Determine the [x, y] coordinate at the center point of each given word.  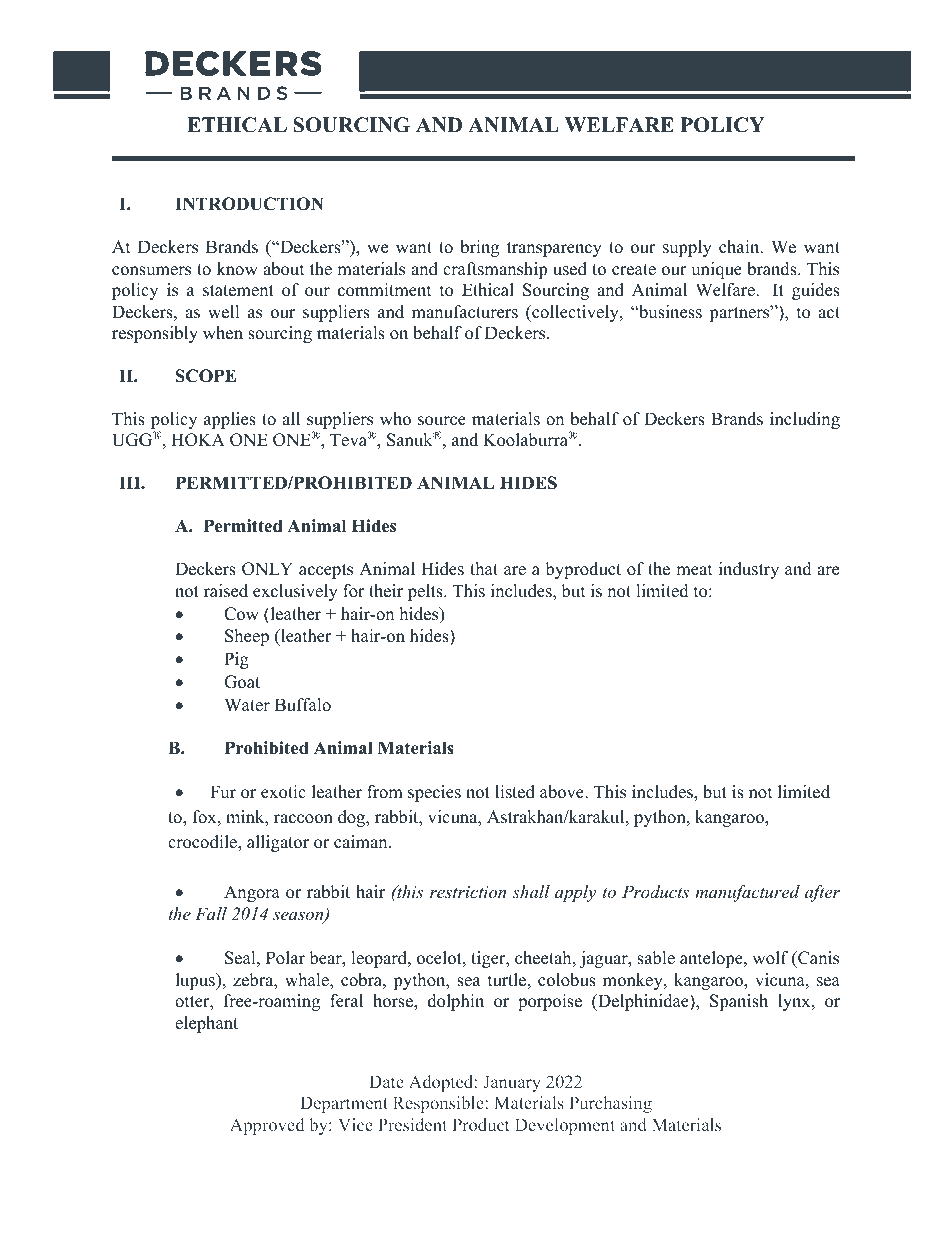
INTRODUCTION [249, 204]
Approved [267, 1126]
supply [687, 248]
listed [515, 792]
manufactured [747, 893]
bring [479, 248]
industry [749, 570]
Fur [223, 792]
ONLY [267, 569]
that [484, 568]
